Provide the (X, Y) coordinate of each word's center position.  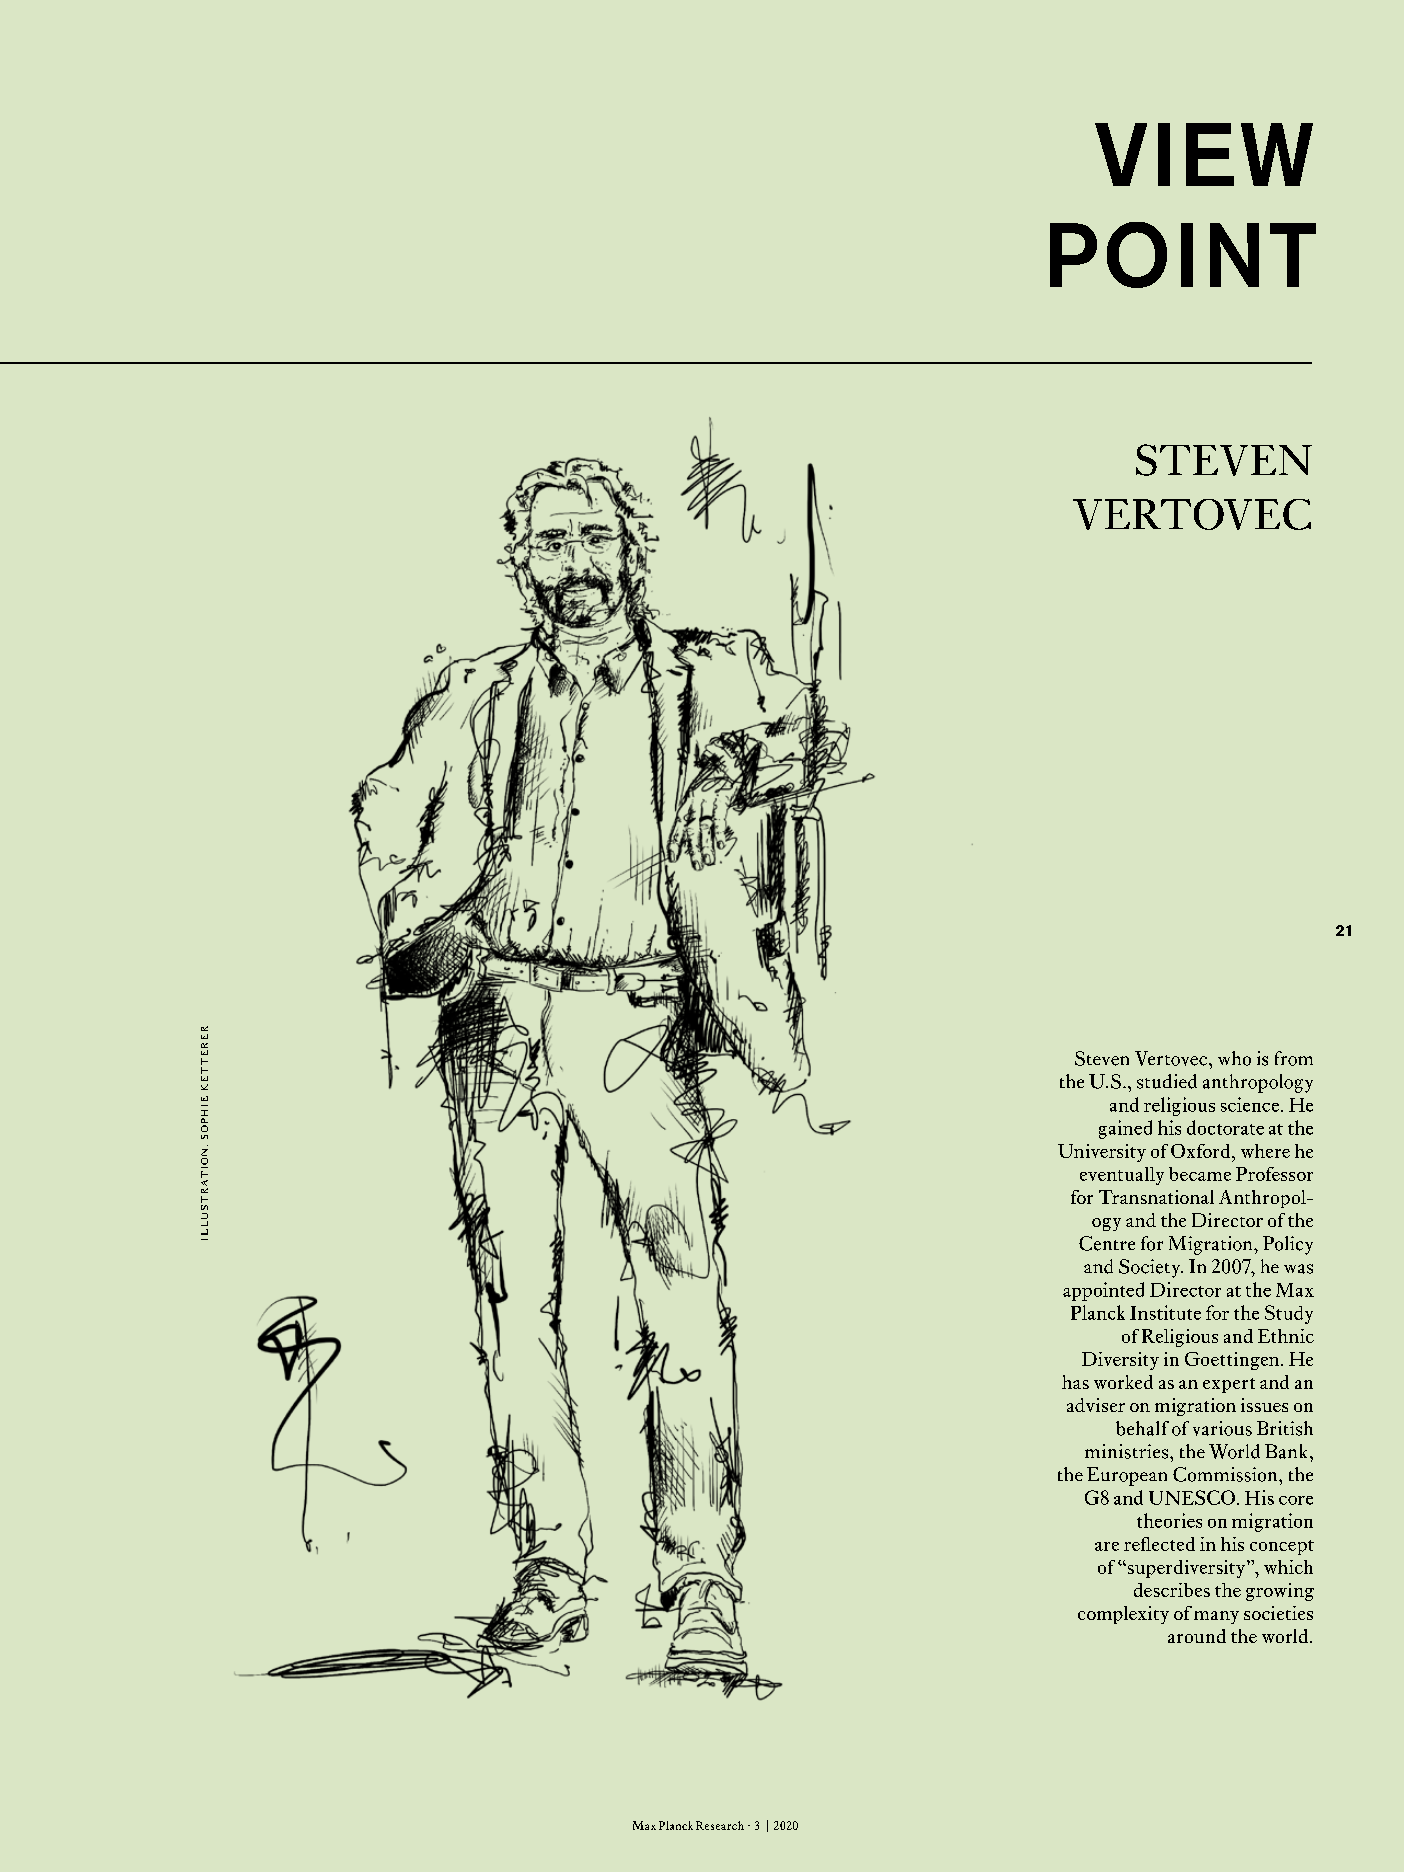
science (1251, 1104)
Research (720, 1825)
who (1234, 1058)
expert (1229, 1385)
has (1075, 1382)
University (1102, 1153)
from (1294, 1058)
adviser (1096, 1405)
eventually (1122, 1176)
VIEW (1204, 154)
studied (1167, 1081)
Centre (1107, 1243)
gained (1125, 1129)
